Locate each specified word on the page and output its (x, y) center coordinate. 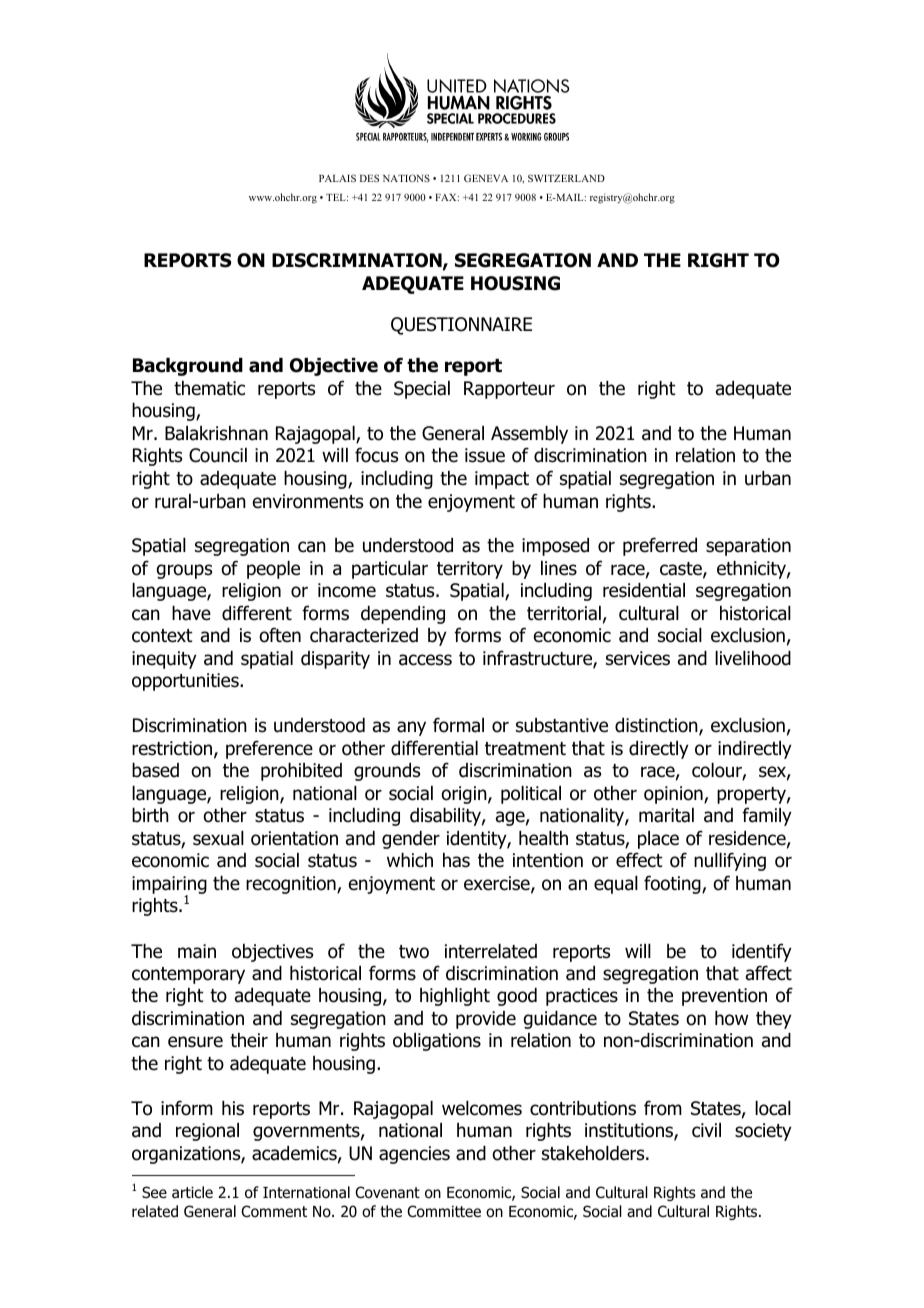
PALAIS (337, 178)
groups (184, 571)
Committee (444, 1211)
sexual (218, 838)
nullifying (730, 861)
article (192, 1192)
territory (470, 570)
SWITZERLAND (566, 178)
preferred (660, 546)
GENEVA (486, 178)
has (456, 860)
